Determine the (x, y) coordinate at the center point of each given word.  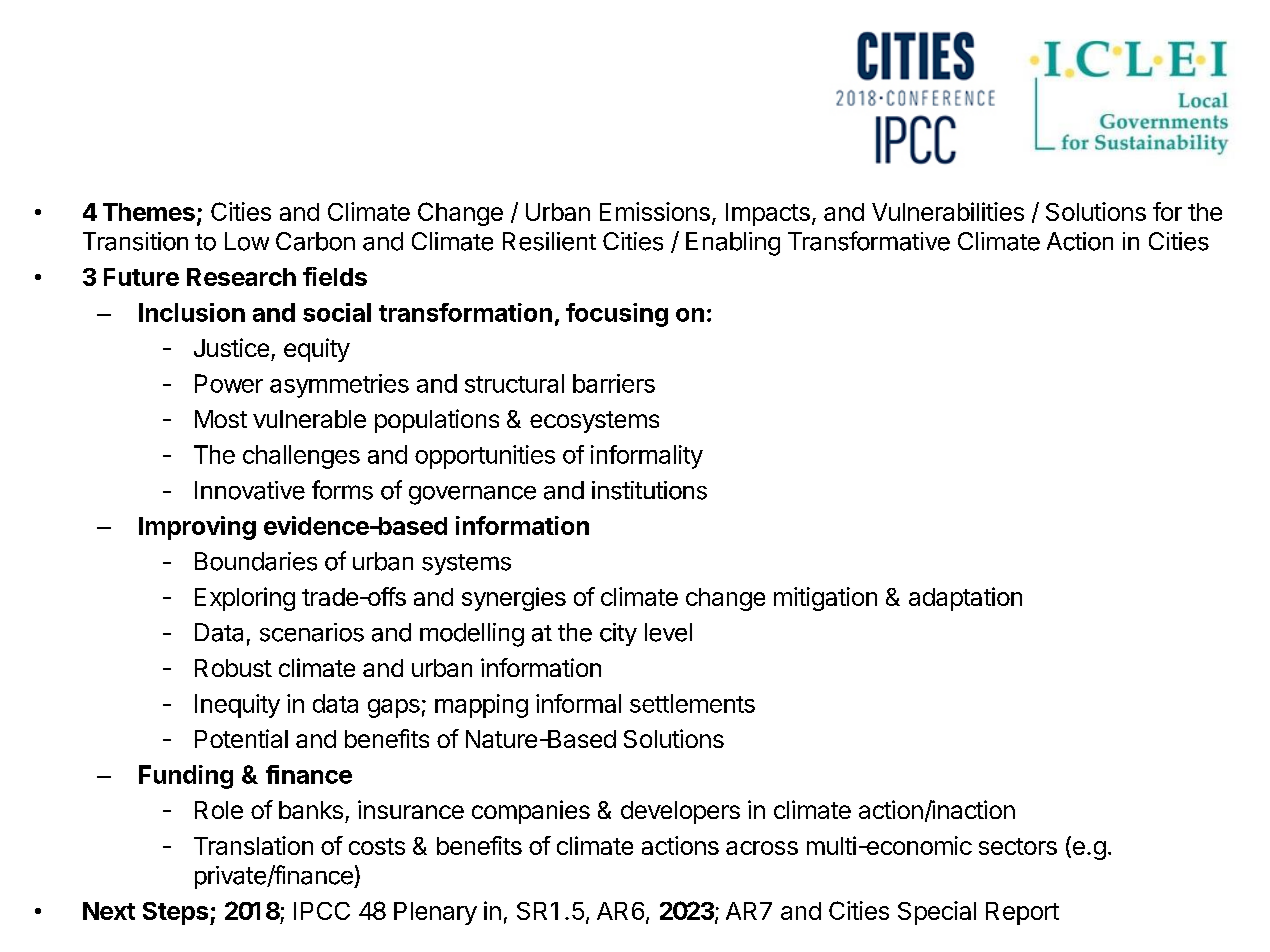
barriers (614, 383)
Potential (241, 738)
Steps (175, 913)
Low (247, 241)
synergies (514, 599)
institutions (649, 490)
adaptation (965, 599)
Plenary (435, 913)
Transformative (869, 241)
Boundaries (256, 561)
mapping (481, 706)
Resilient (549, 241)
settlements (692, 703)
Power (229, 383)
